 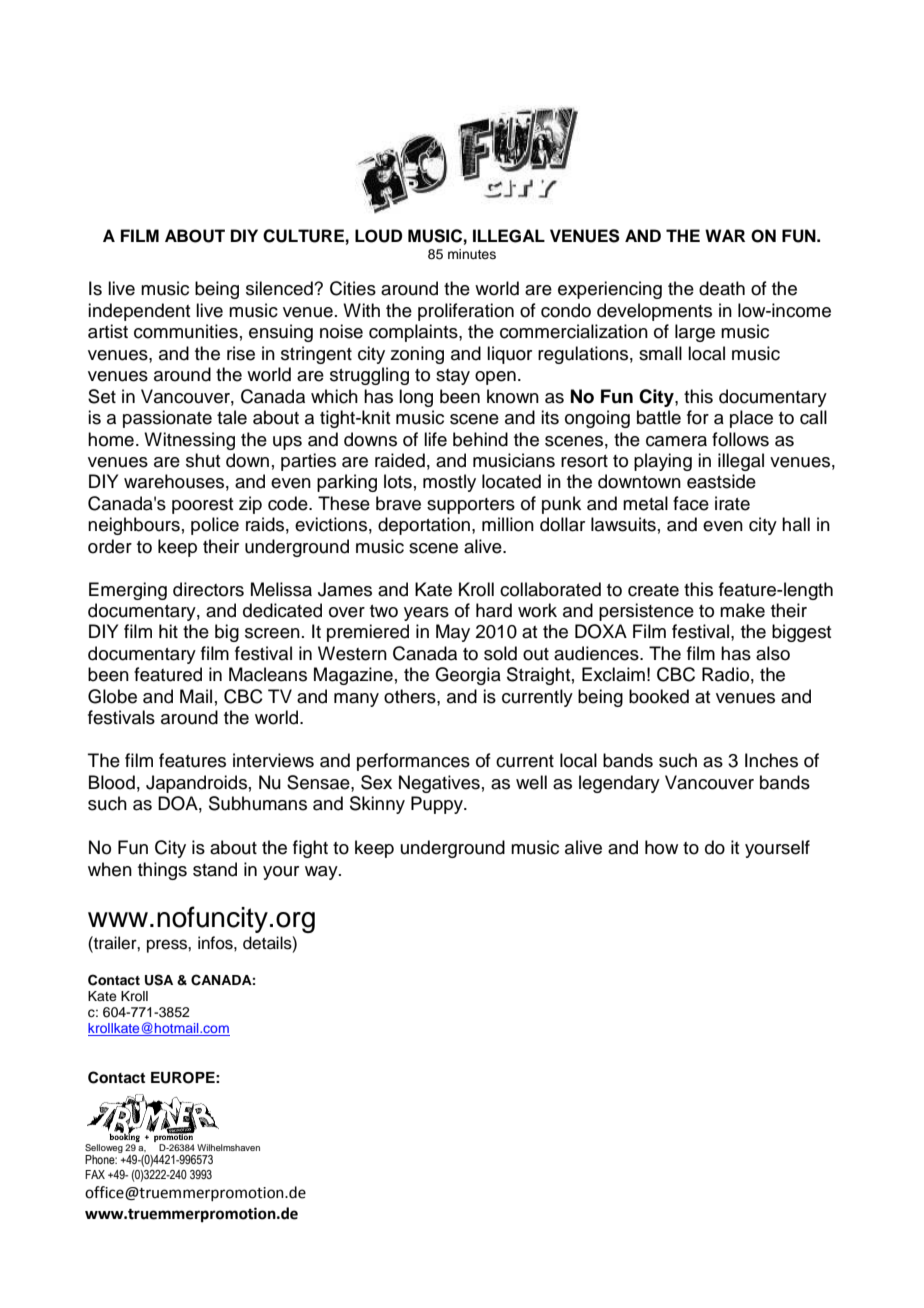 What do you see at coordinates (139, 312) in the document?
I see `independent` at bounding box center [139, 312].
